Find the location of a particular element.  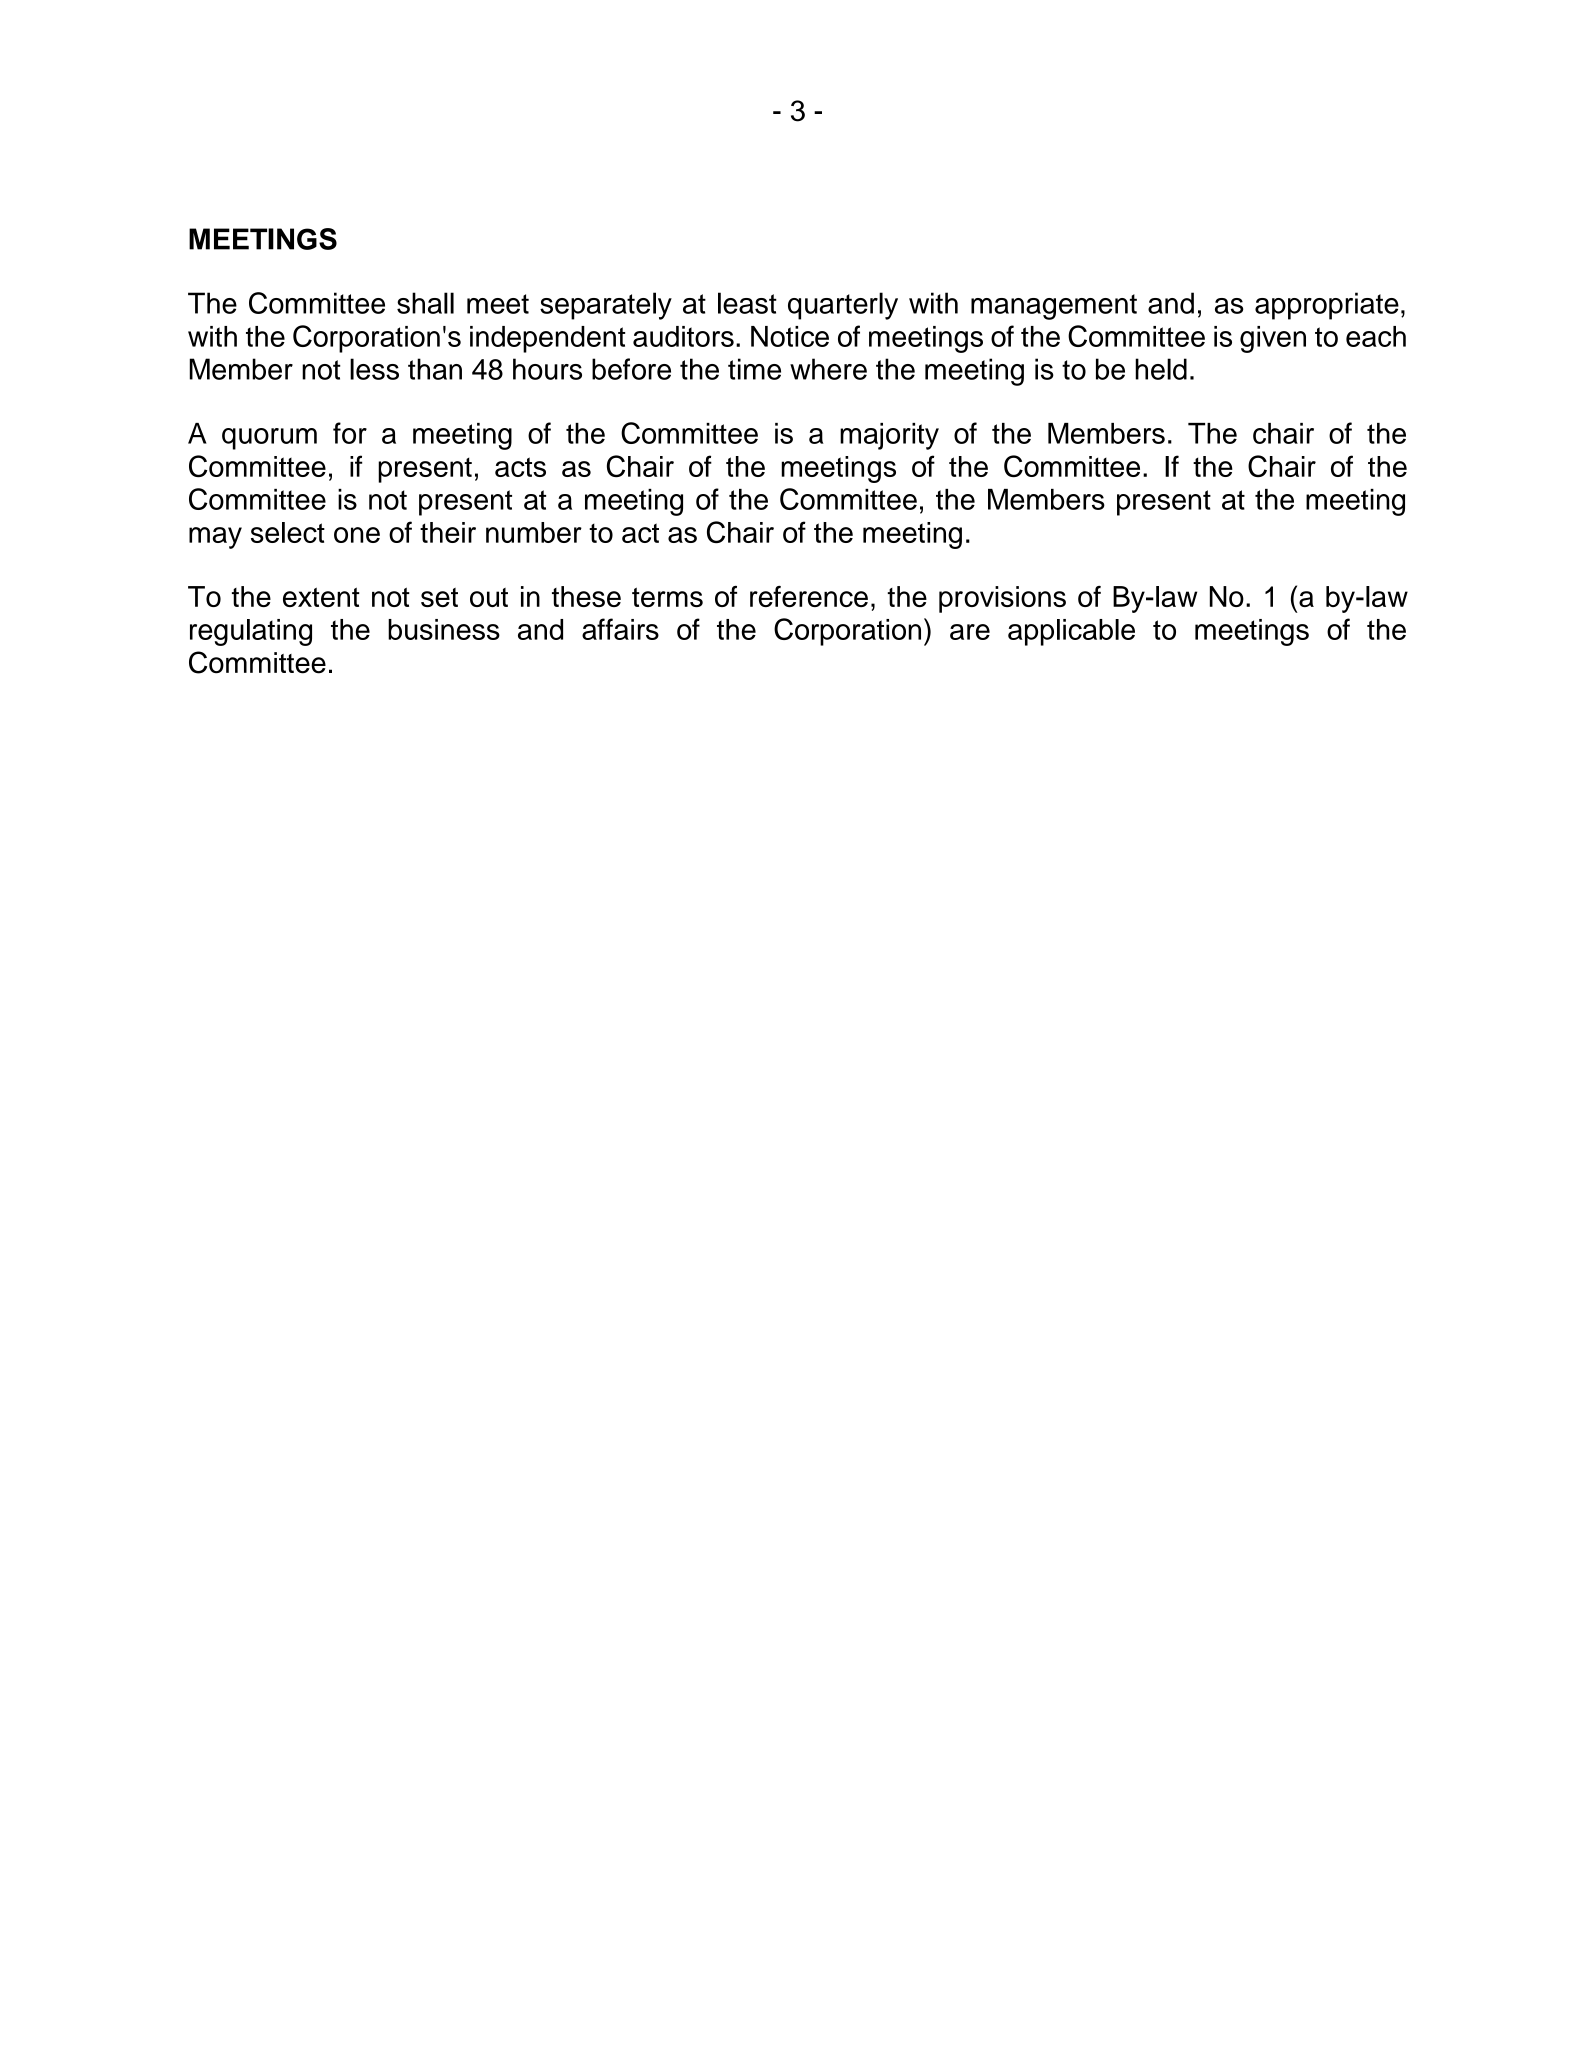

affairs is located at coordinates (620, 629).
